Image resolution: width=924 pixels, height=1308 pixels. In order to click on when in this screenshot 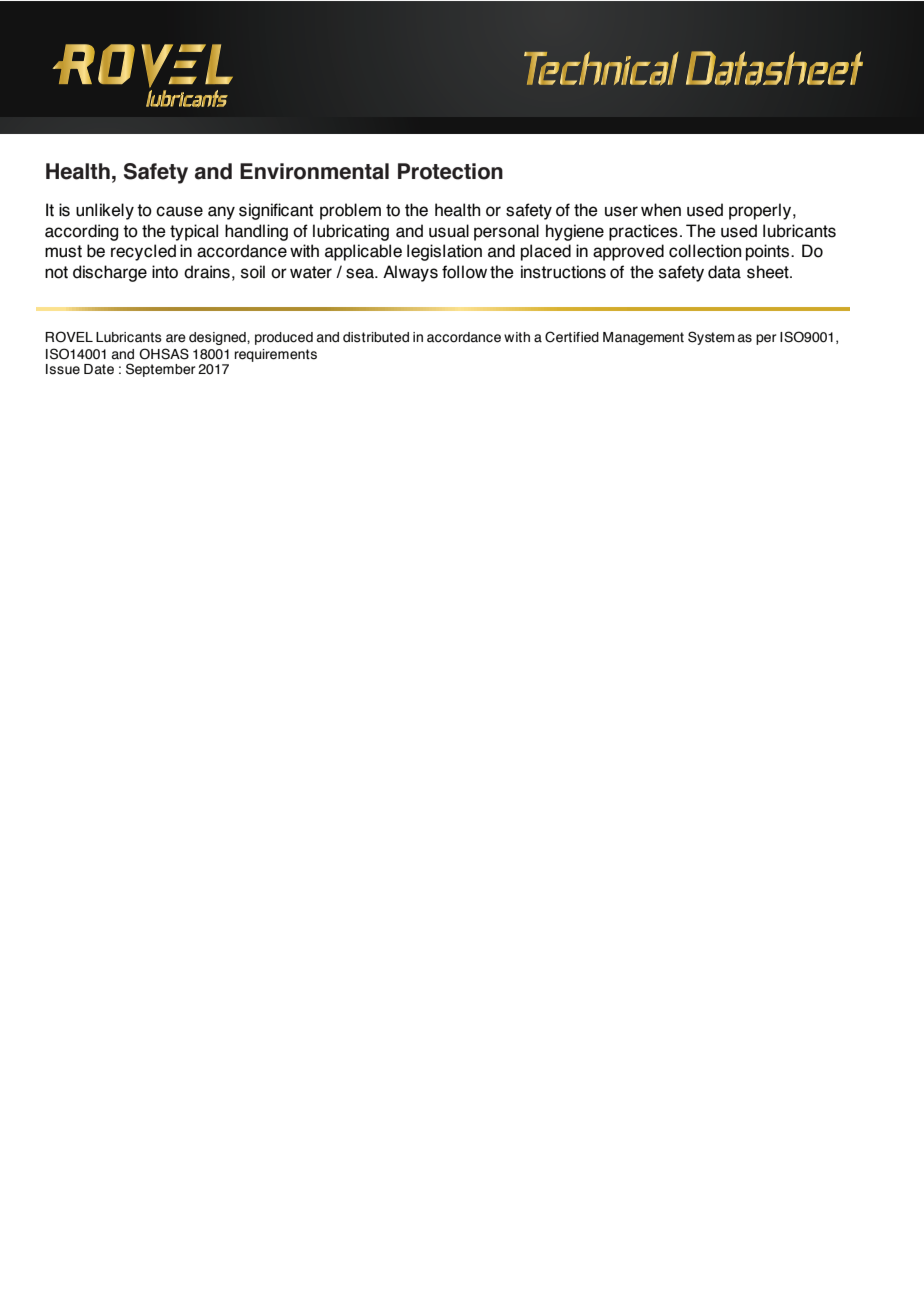, I will do `click(661, 210)`.
